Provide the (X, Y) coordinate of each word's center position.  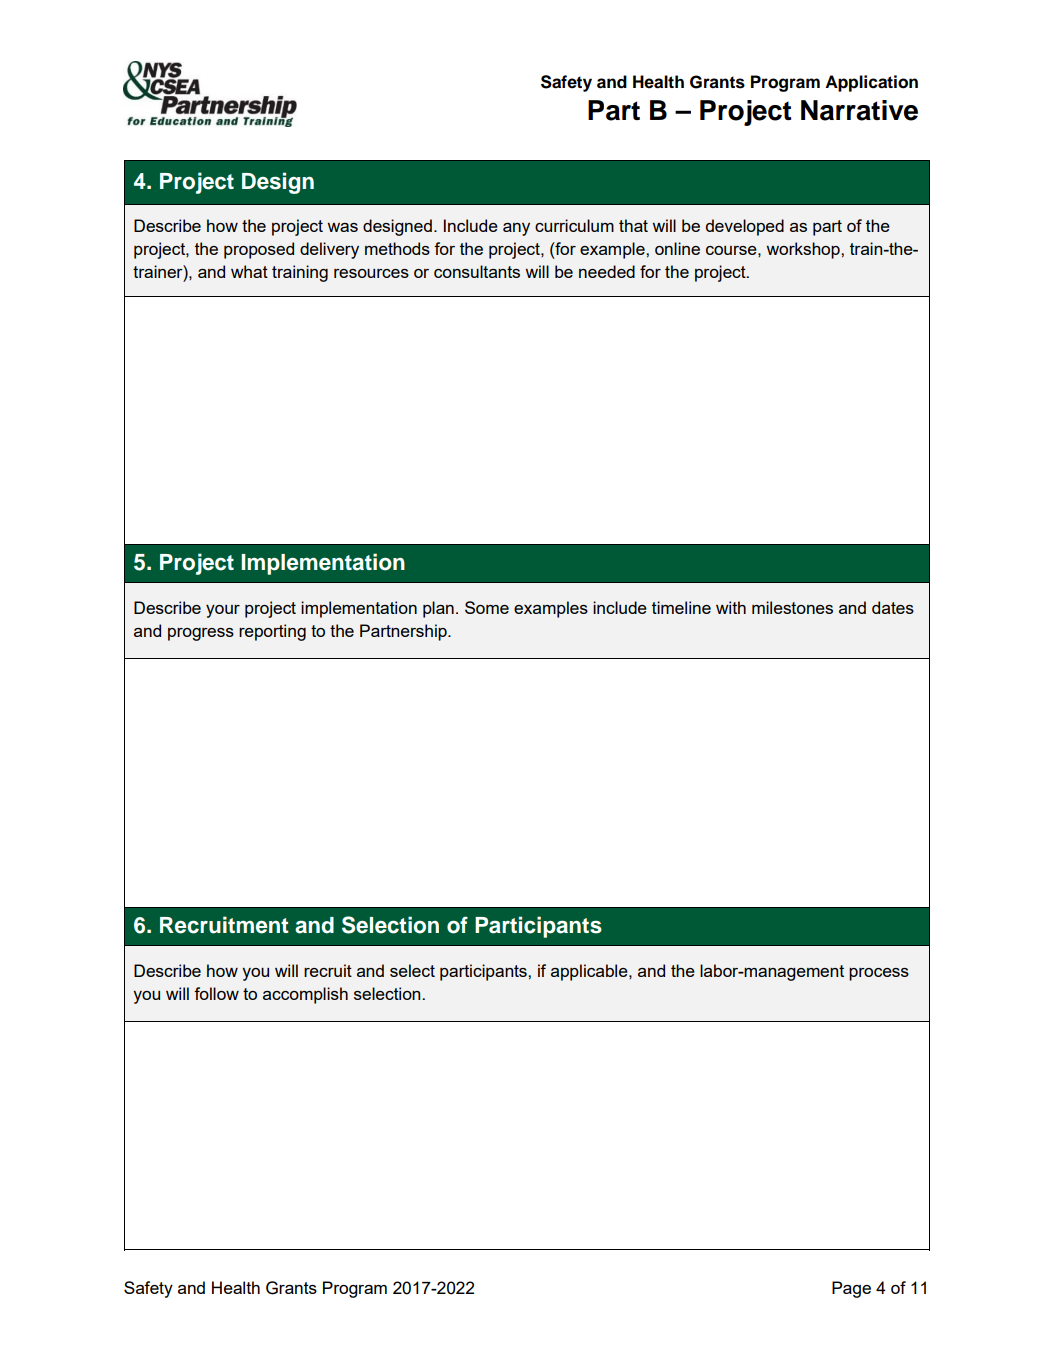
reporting (272, 632)
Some (487, 607)
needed (607, 271)
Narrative (859, 110)
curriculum (574, 225)
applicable (590, 972)
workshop (804, 250)
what (249, 271)
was (342, 227)
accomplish (305, 995)
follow (216, 993)
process (879, 974)
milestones (792, 607)
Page (851, 1289)
